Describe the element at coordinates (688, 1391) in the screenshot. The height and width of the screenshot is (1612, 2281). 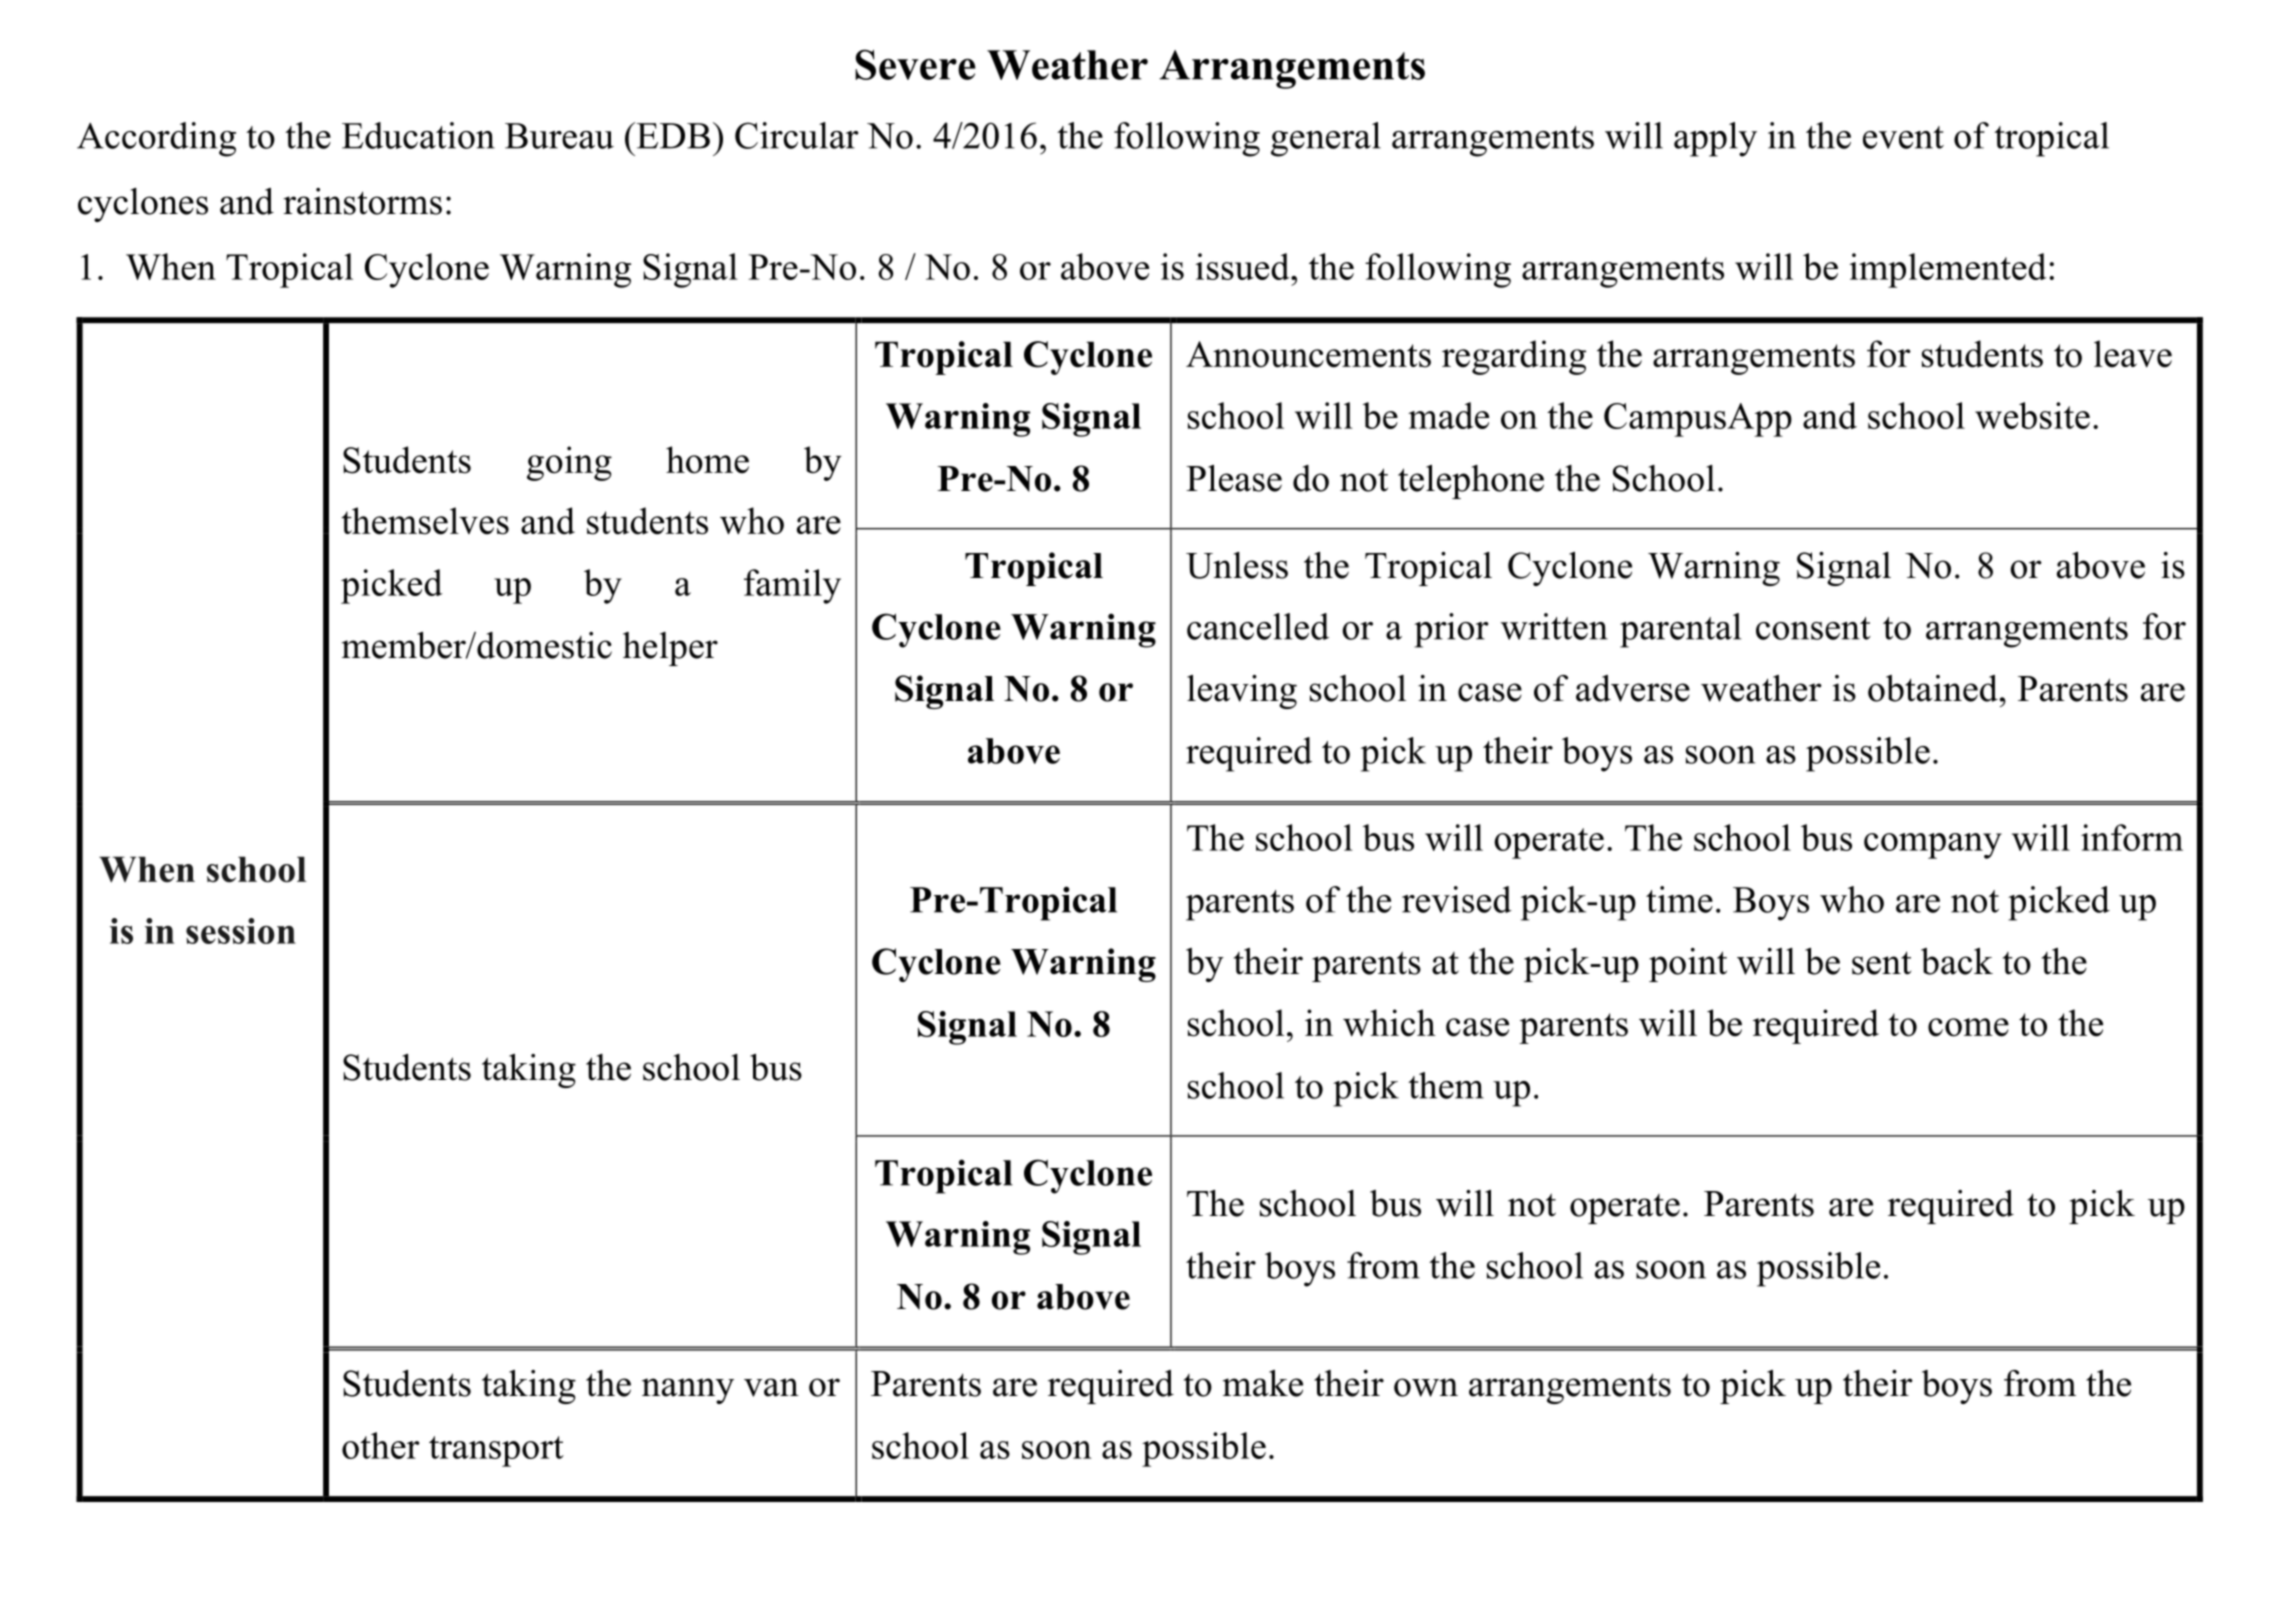
I see `nanny` at that location.
